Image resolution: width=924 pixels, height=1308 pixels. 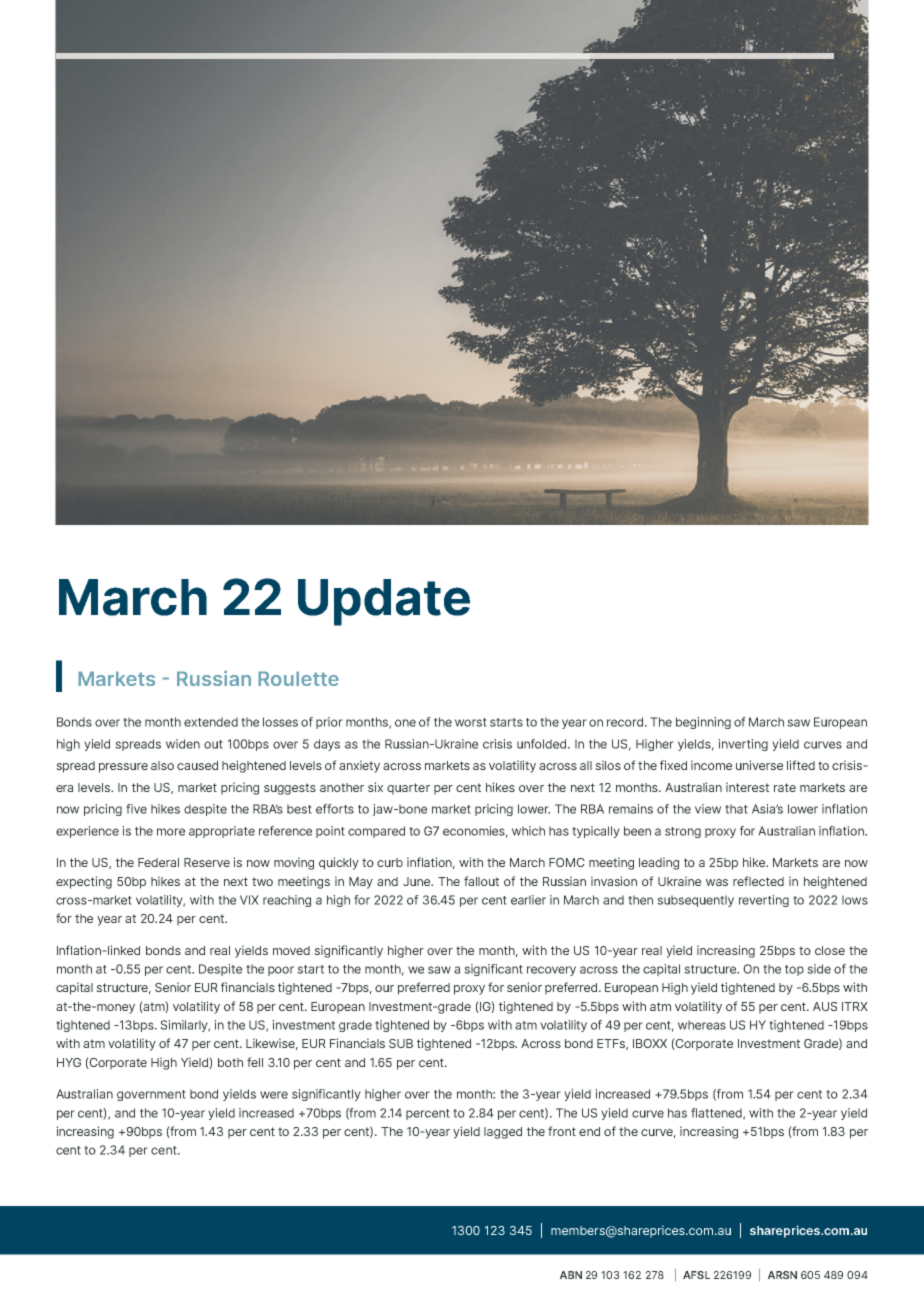 I want to click on earlier, so click(x=528, y=900).
